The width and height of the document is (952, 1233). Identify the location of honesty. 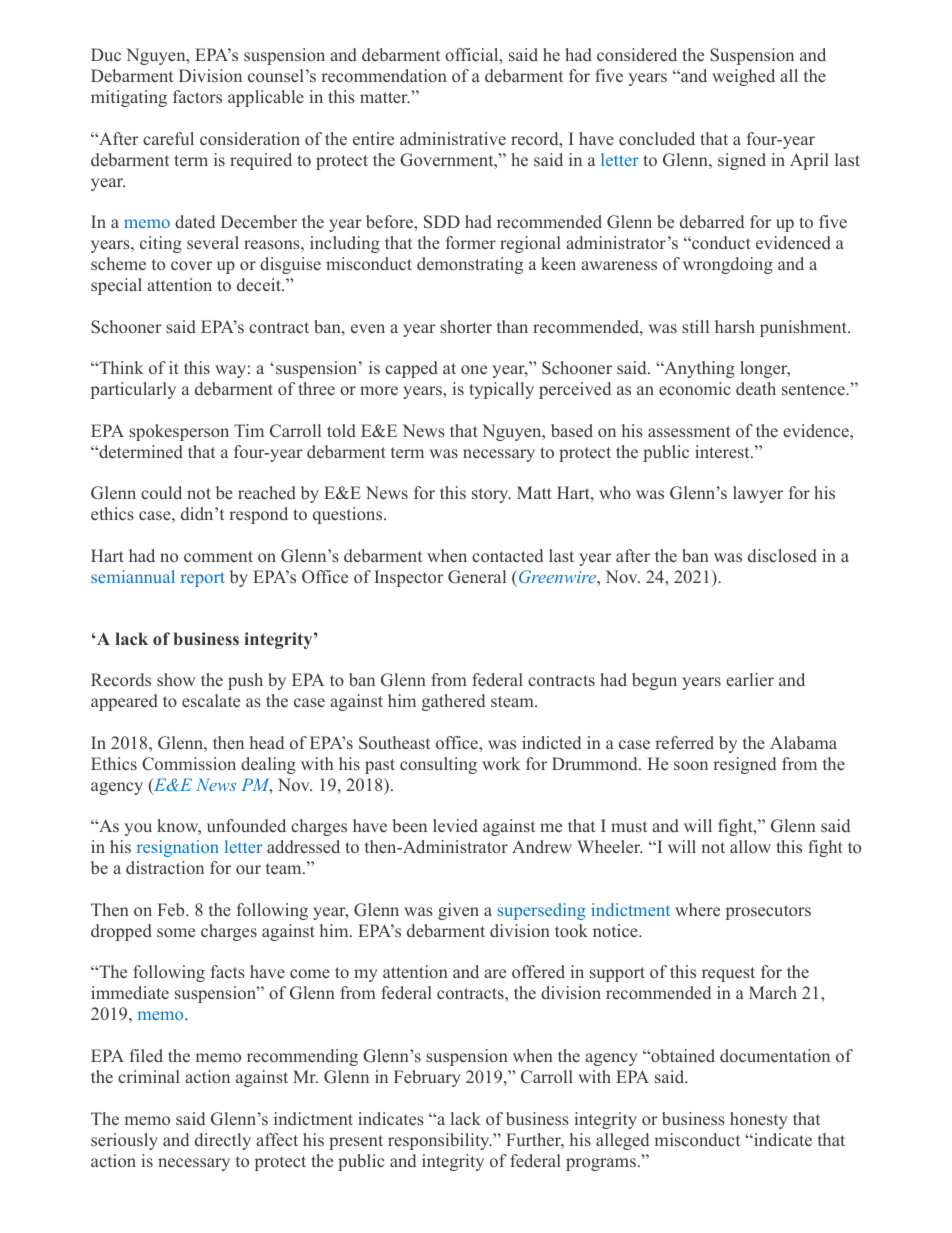
(759, 1120).
